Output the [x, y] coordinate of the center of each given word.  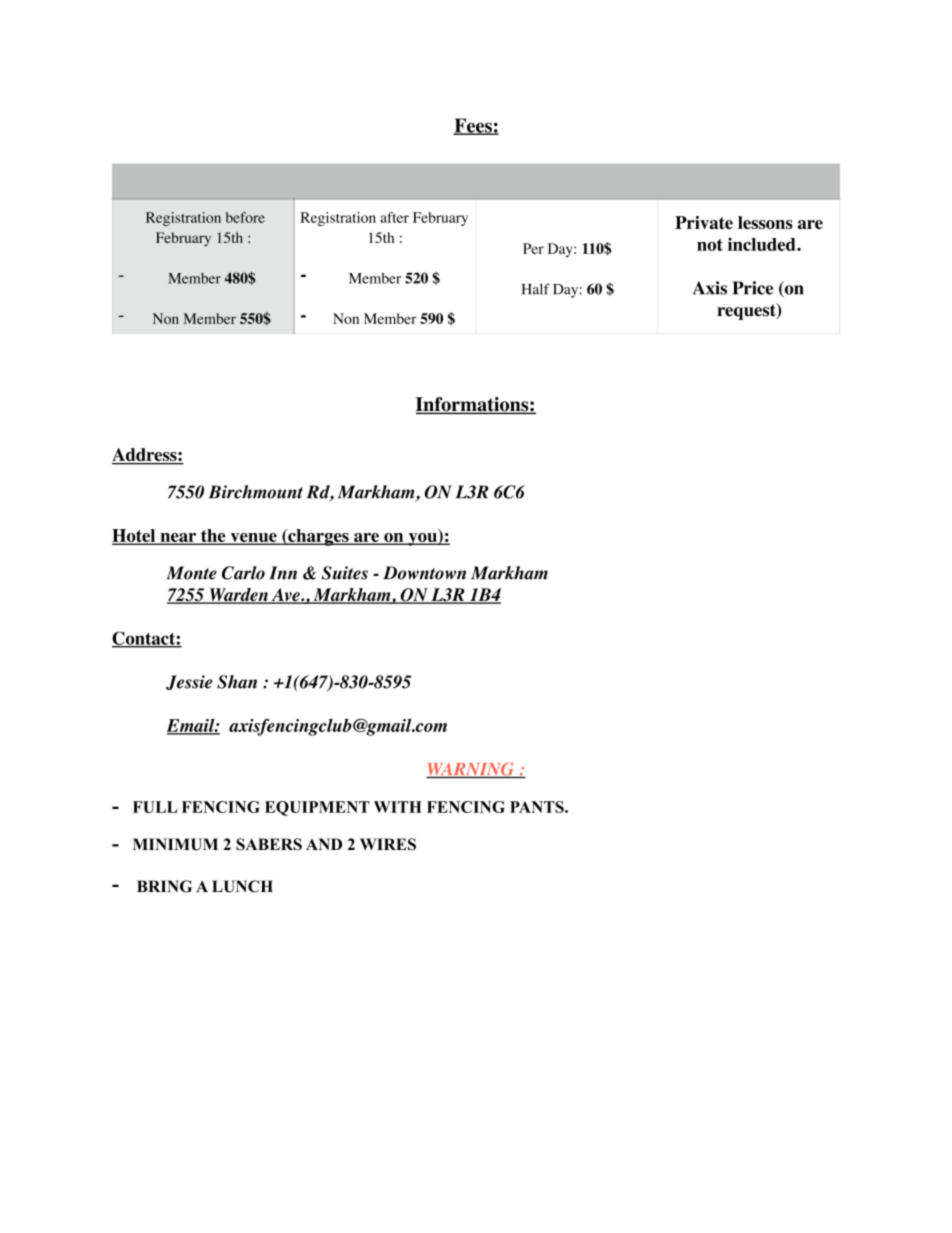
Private [704, 222]
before [245, 217]
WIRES [388, 844]
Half [536, 289]
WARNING [471, 770]
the [213, 536]
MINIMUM [175, 844]
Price [752, 288]
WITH [398, 807]
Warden [238, 596]
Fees [473, 126]
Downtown [424, 573]
